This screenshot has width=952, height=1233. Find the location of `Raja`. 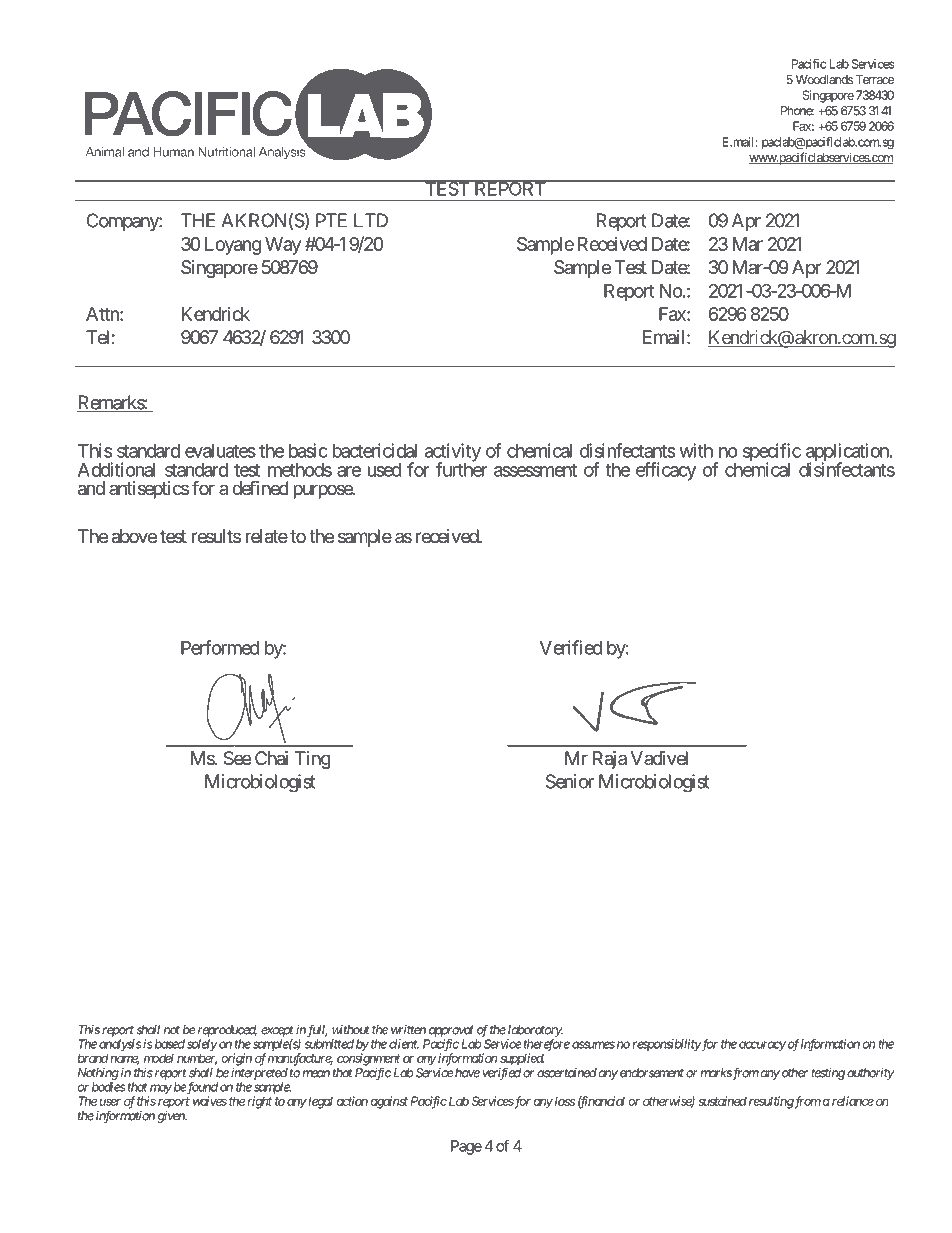

Raja is located at coordinates (610, 760).
